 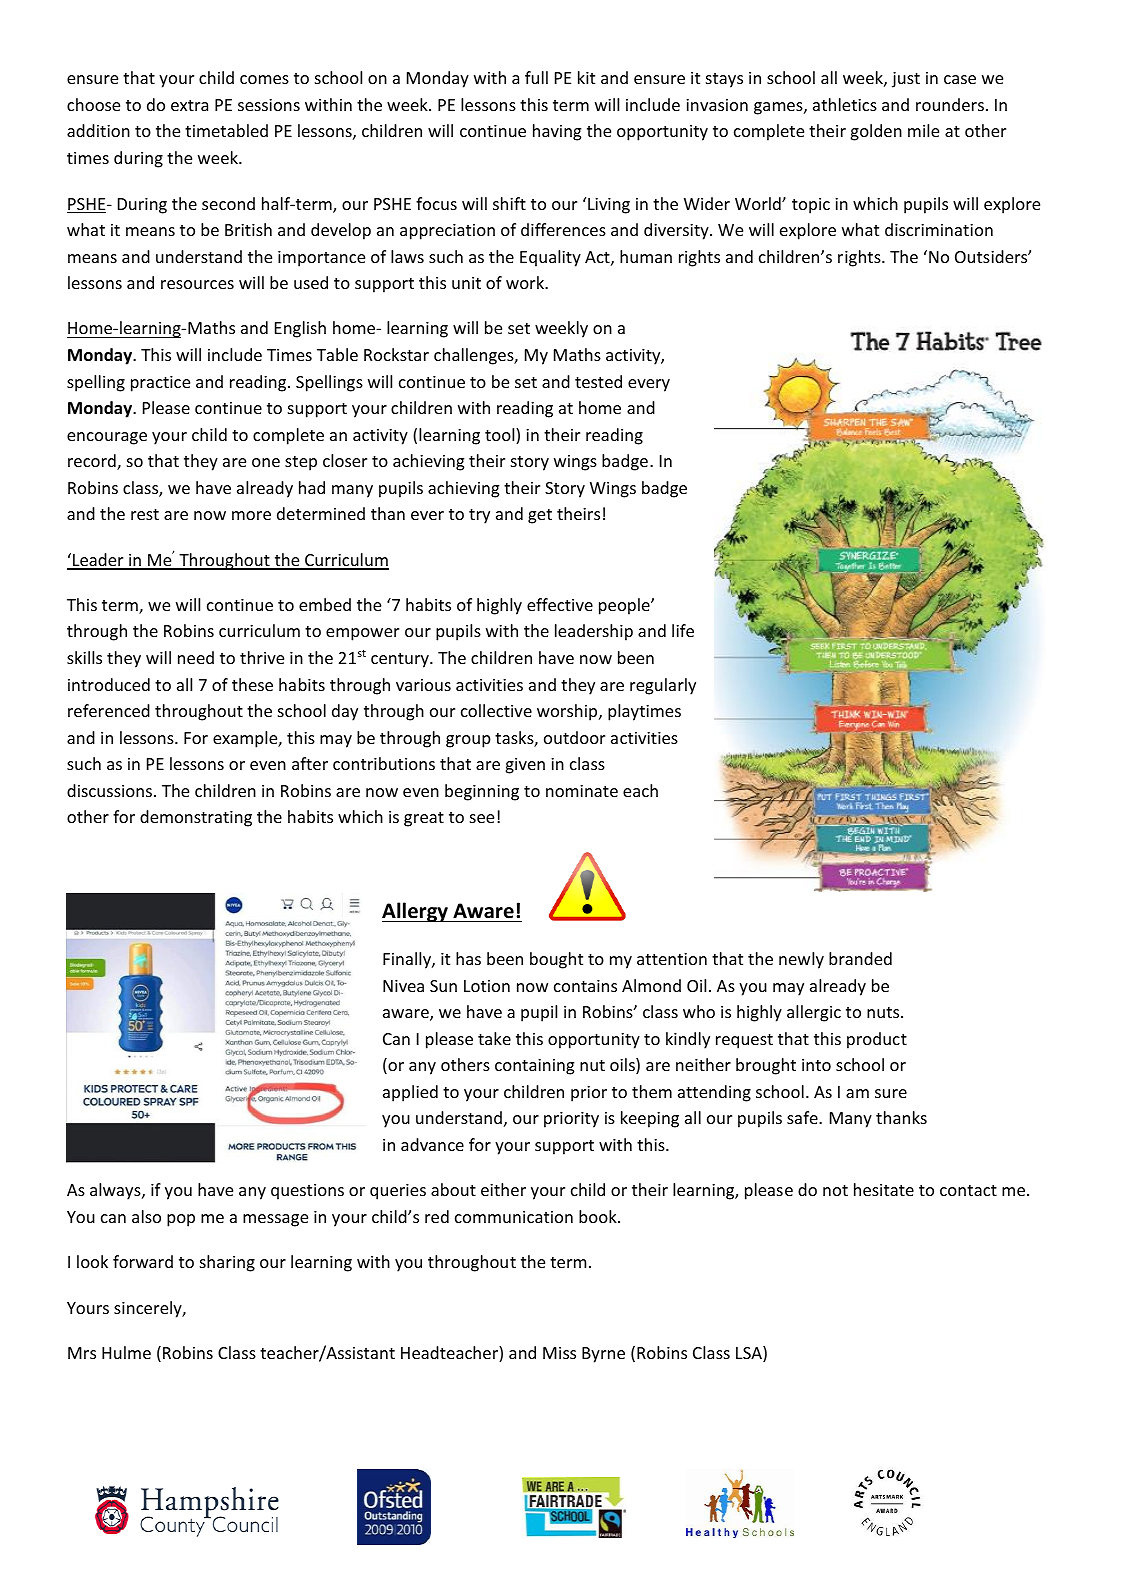 I want to click on having, so click(x=557, y=132).
